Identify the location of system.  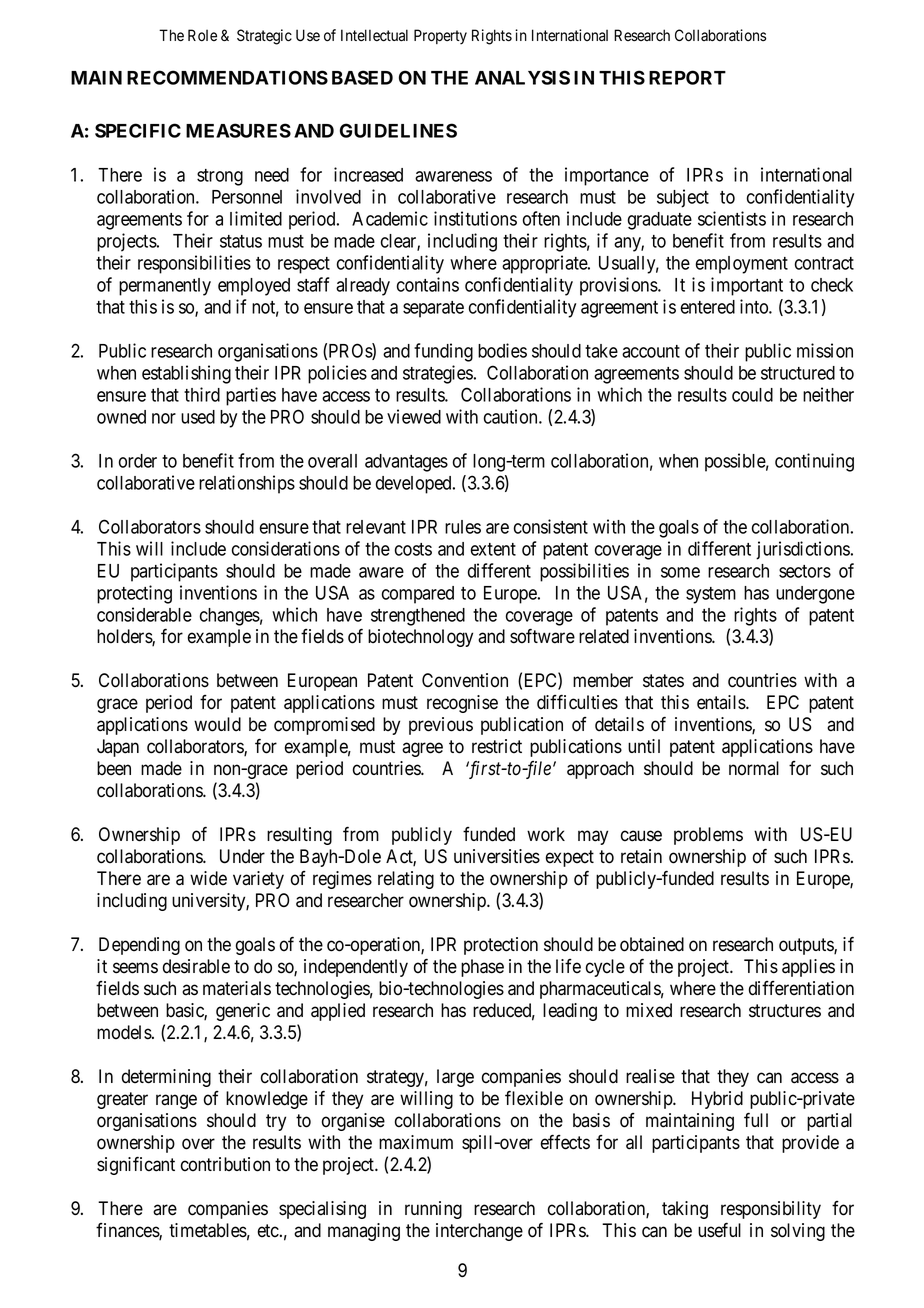
(711, 595).
